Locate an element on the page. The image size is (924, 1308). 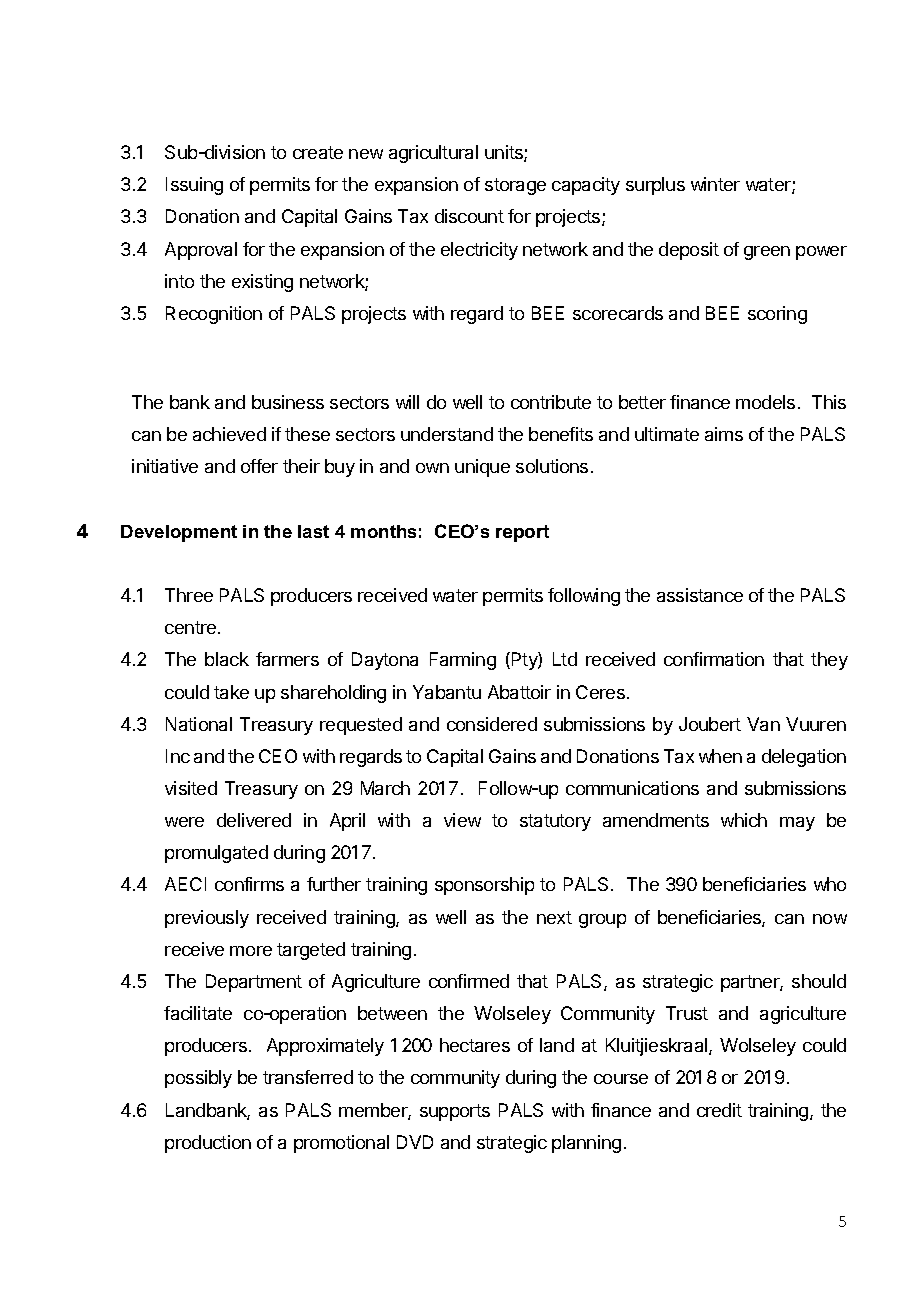
black is located at coordinates (227, 659).
